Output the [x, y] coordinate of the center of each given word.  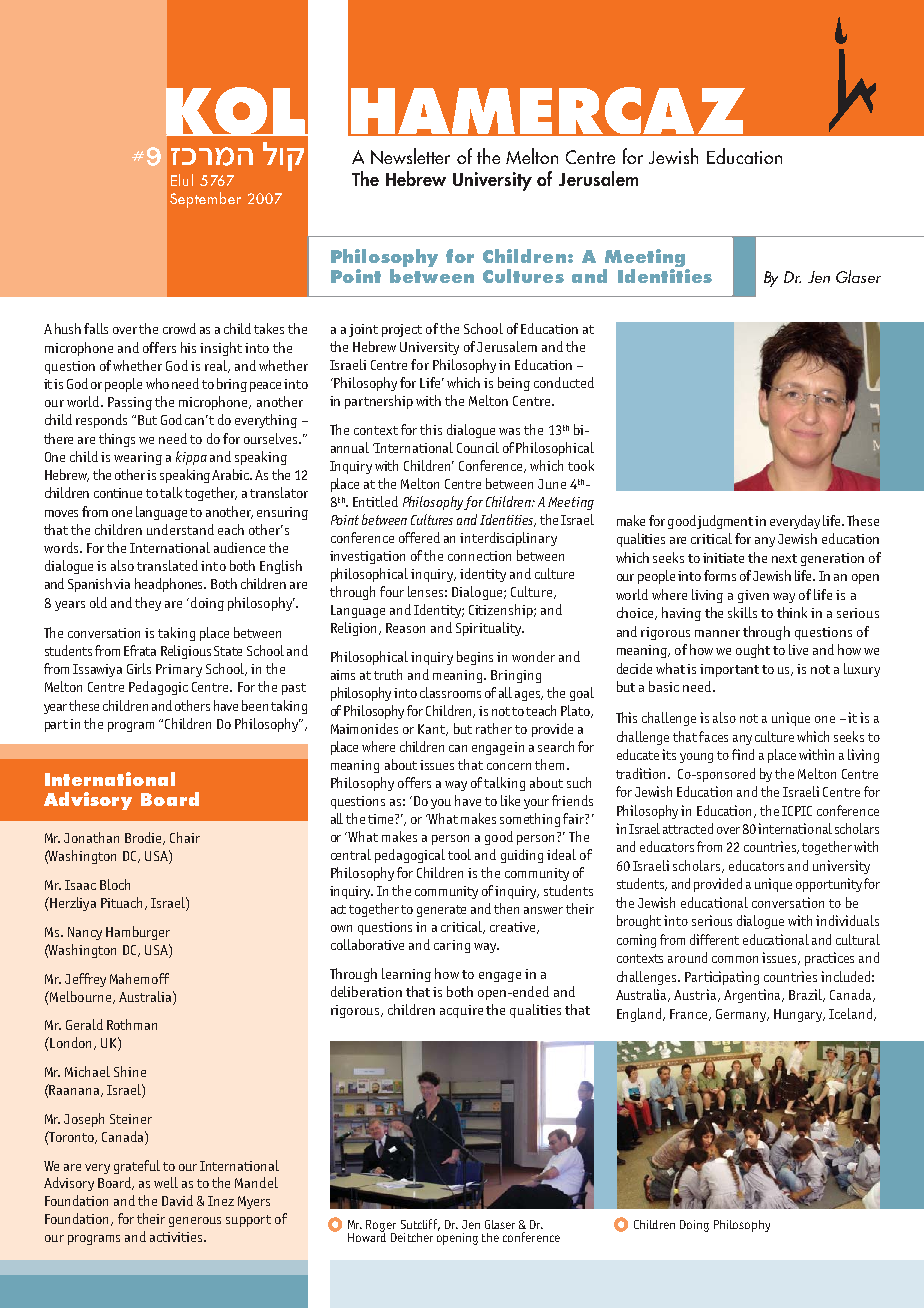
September [205, 200]
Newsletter [410, 156]
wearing [138, 458]
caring [452, 946]
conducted [564, 382]
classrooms [450, 692]
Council [478, 447]
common [735, 959]
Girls [139, 668]
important [729, 670]
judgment [725, 522]
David [177, 1200]
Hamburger [138, 933]
